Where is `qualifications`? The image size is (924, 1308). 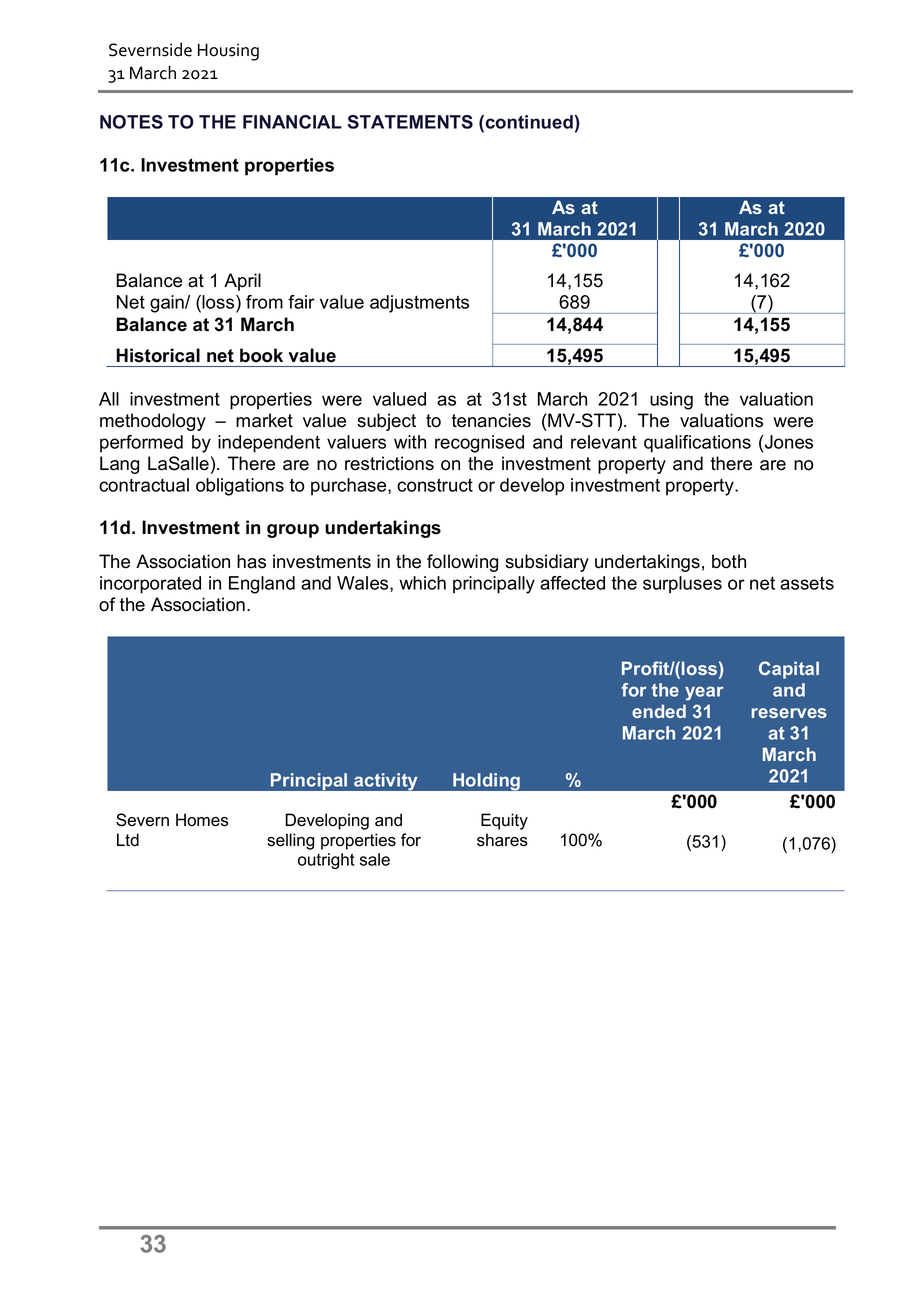
qualifications is located at coordinates (697, 444).
